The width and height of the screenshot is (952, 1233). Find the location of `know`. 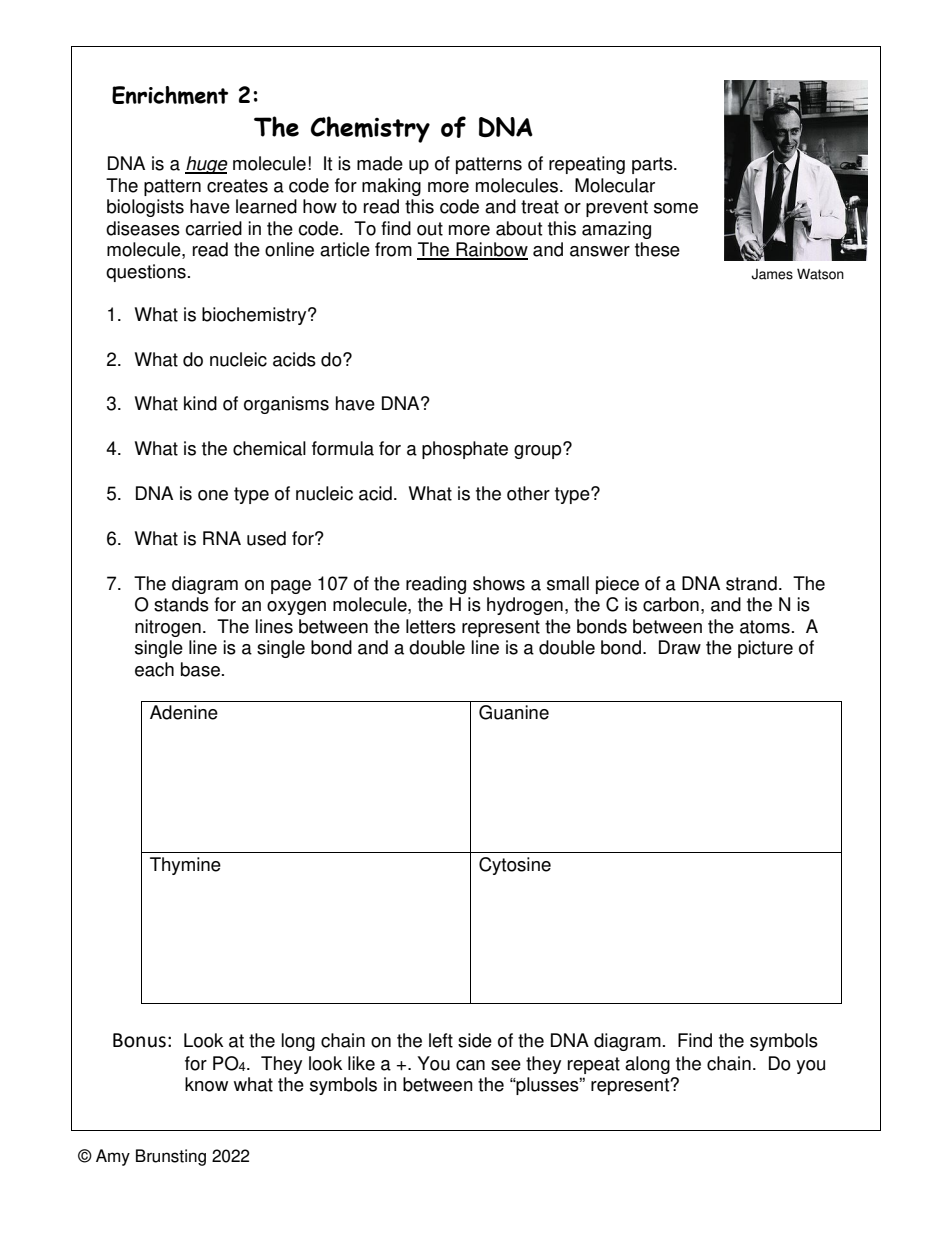

know is located at coordinates (206, 1084).
